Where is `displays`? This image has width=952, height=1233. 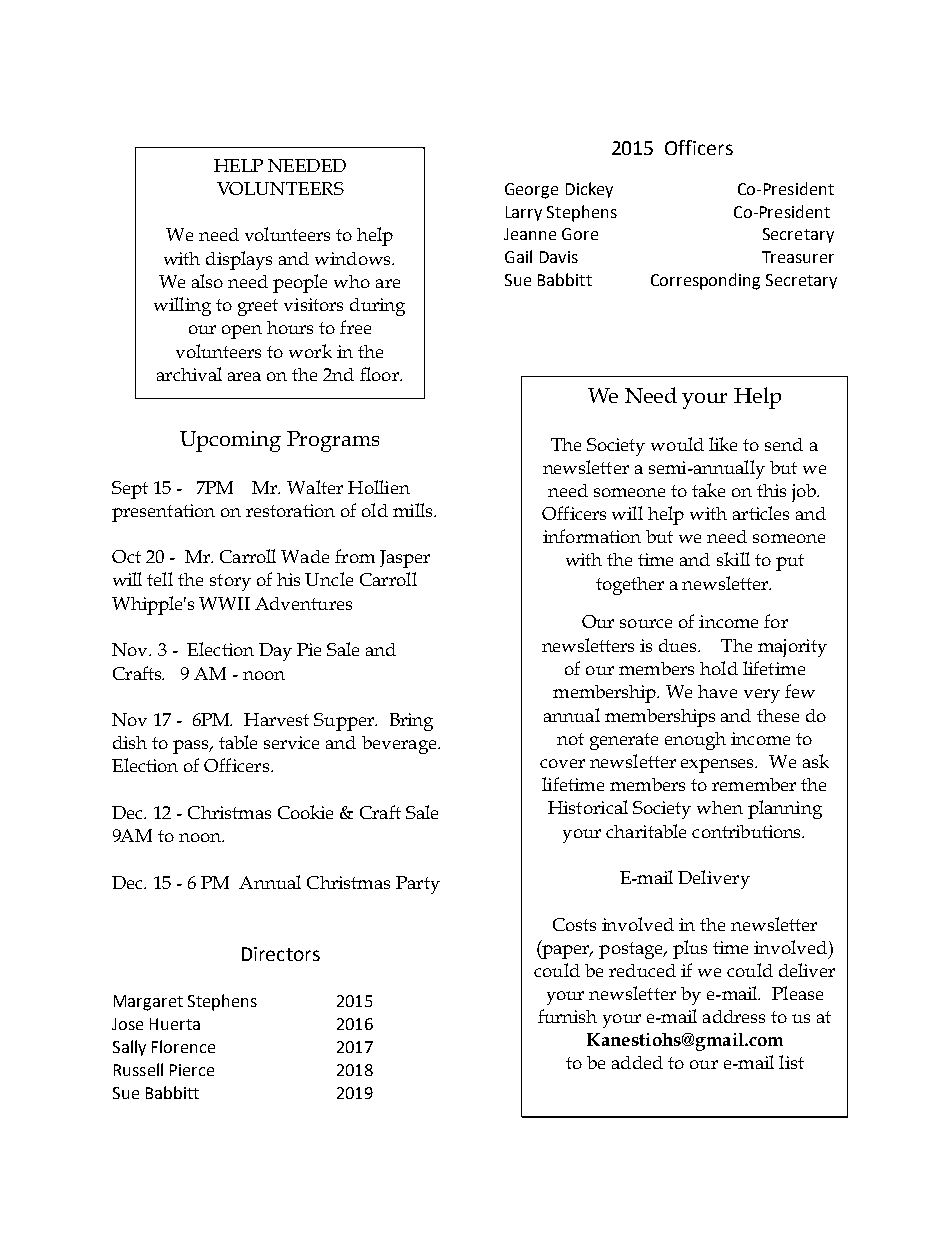 displays is located at coordinates (239, 260).
